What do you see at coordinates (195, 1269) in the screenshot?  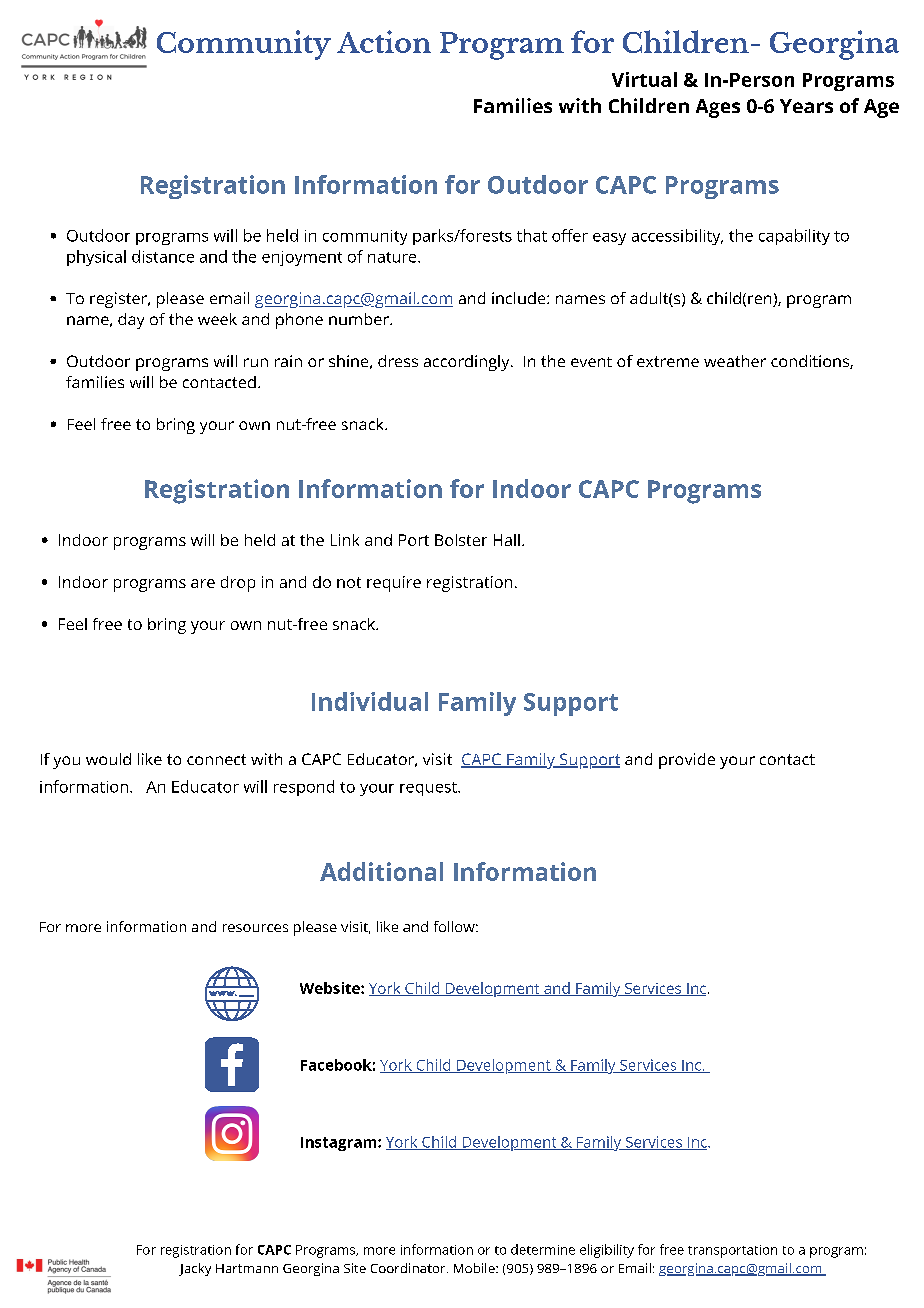 I see `Jacky` at bounding box center [195, 1269].
